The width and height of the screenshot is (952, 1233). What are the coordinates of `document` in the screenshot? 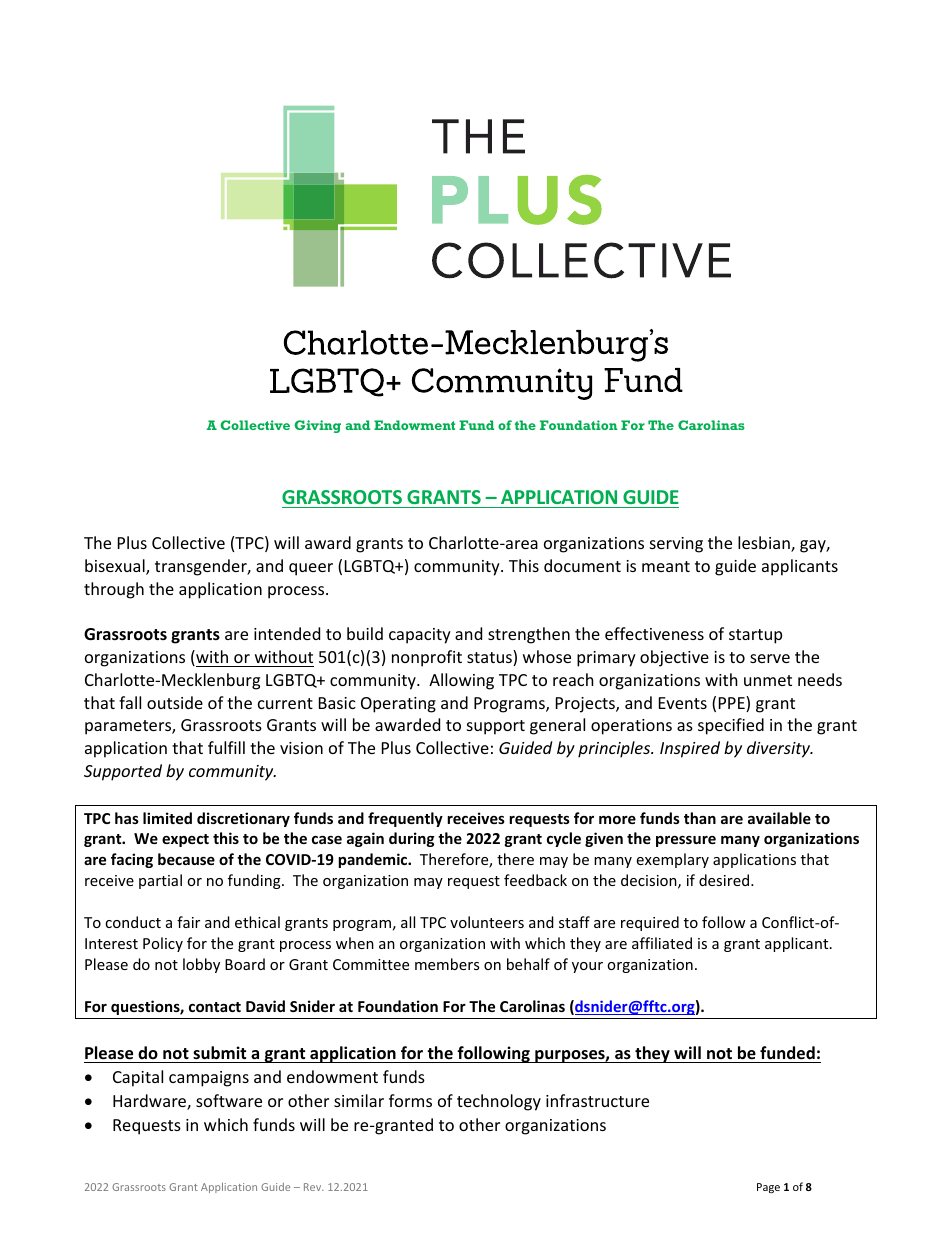 It's located at (582, 565).
